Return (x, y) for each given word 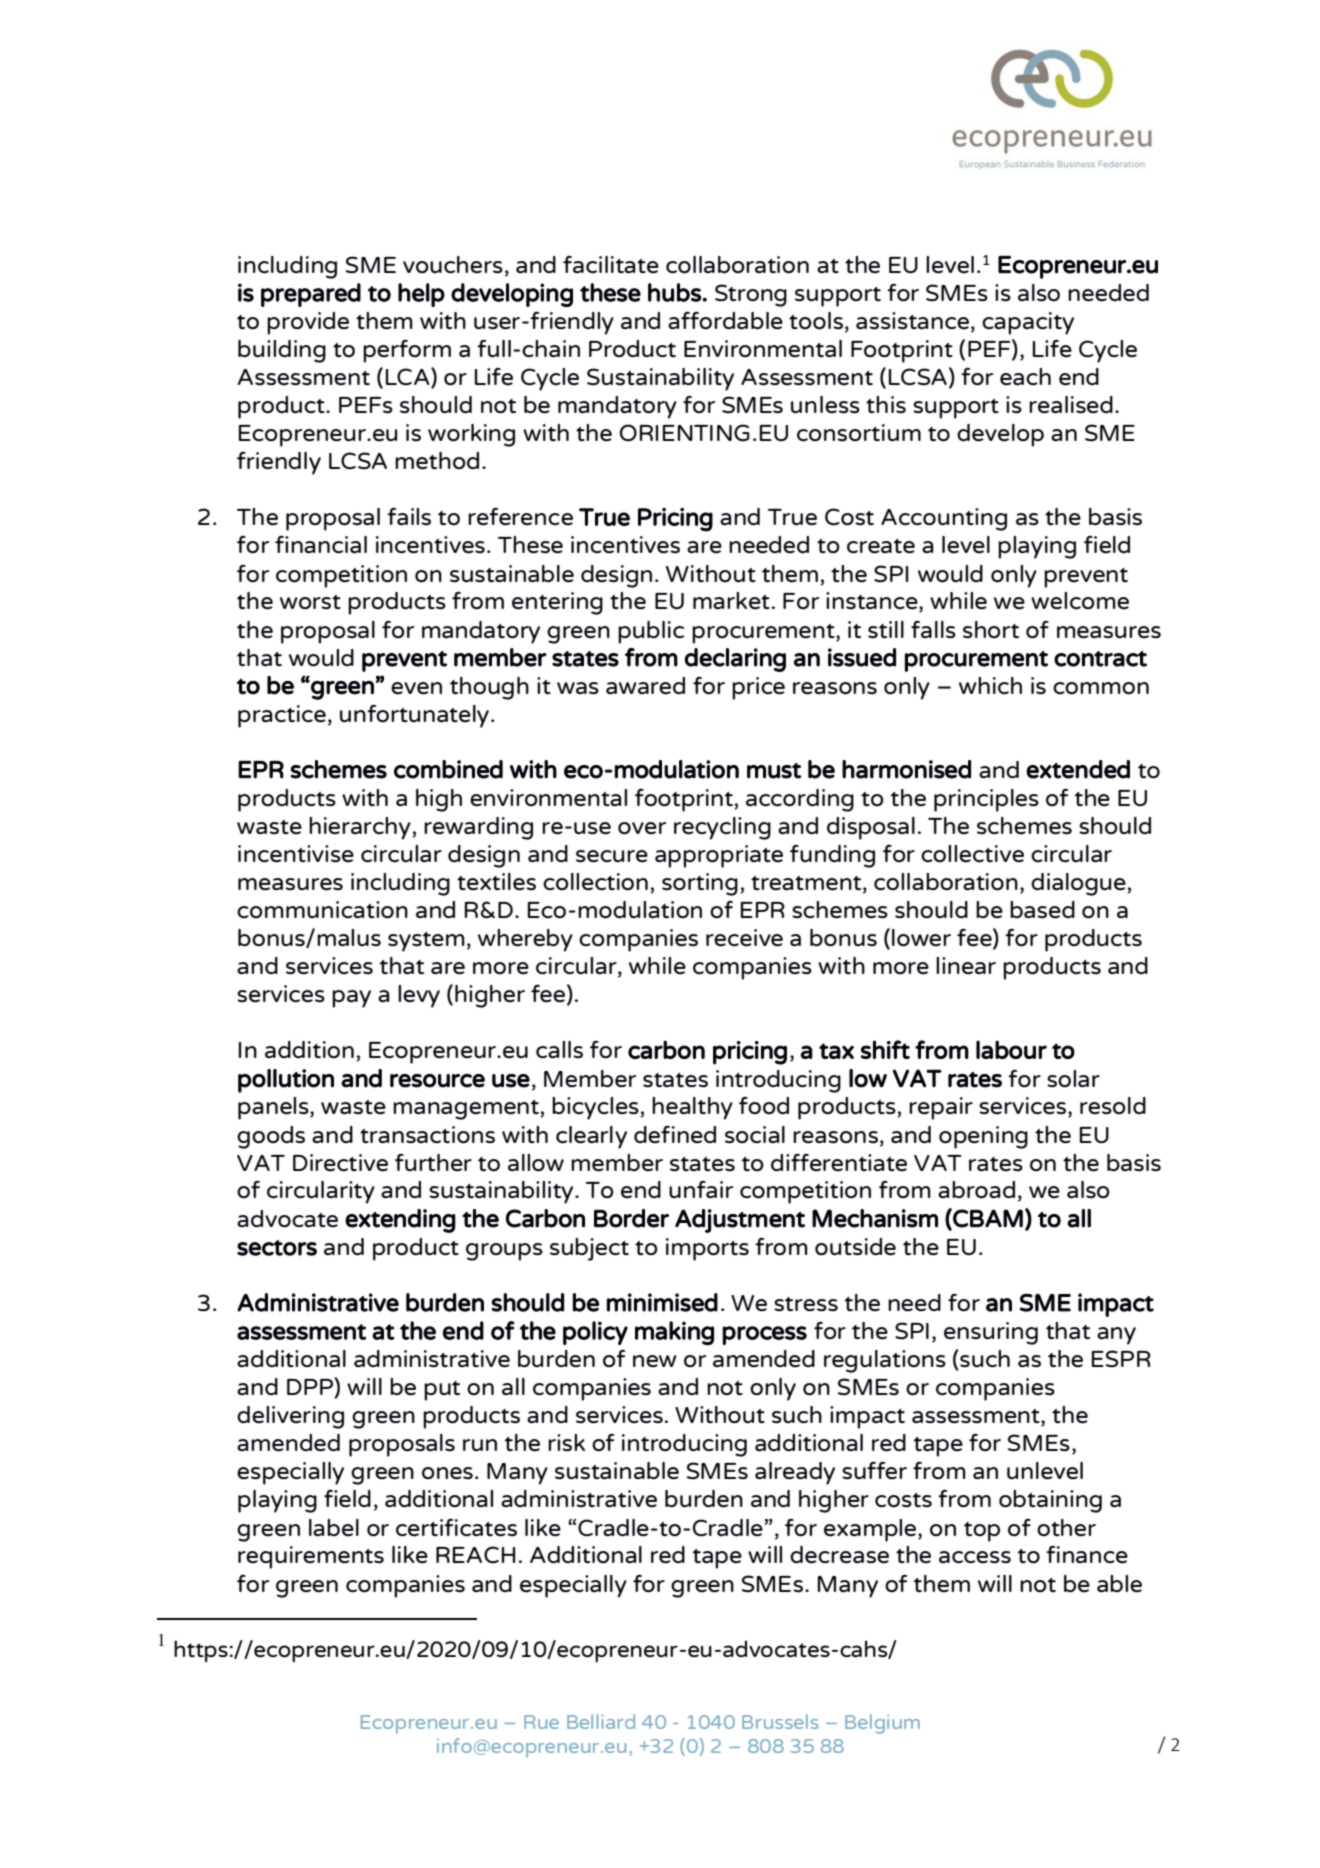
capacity (1028, 323)
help (421, 295)
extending (400, 1221)
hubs (674, 292)
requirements (311, 1557)
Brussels (780, 1721)
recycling (722, 828)
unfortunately (414, 716)
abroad (976, 1190)
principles (986, 800)
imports (707, 1249)
